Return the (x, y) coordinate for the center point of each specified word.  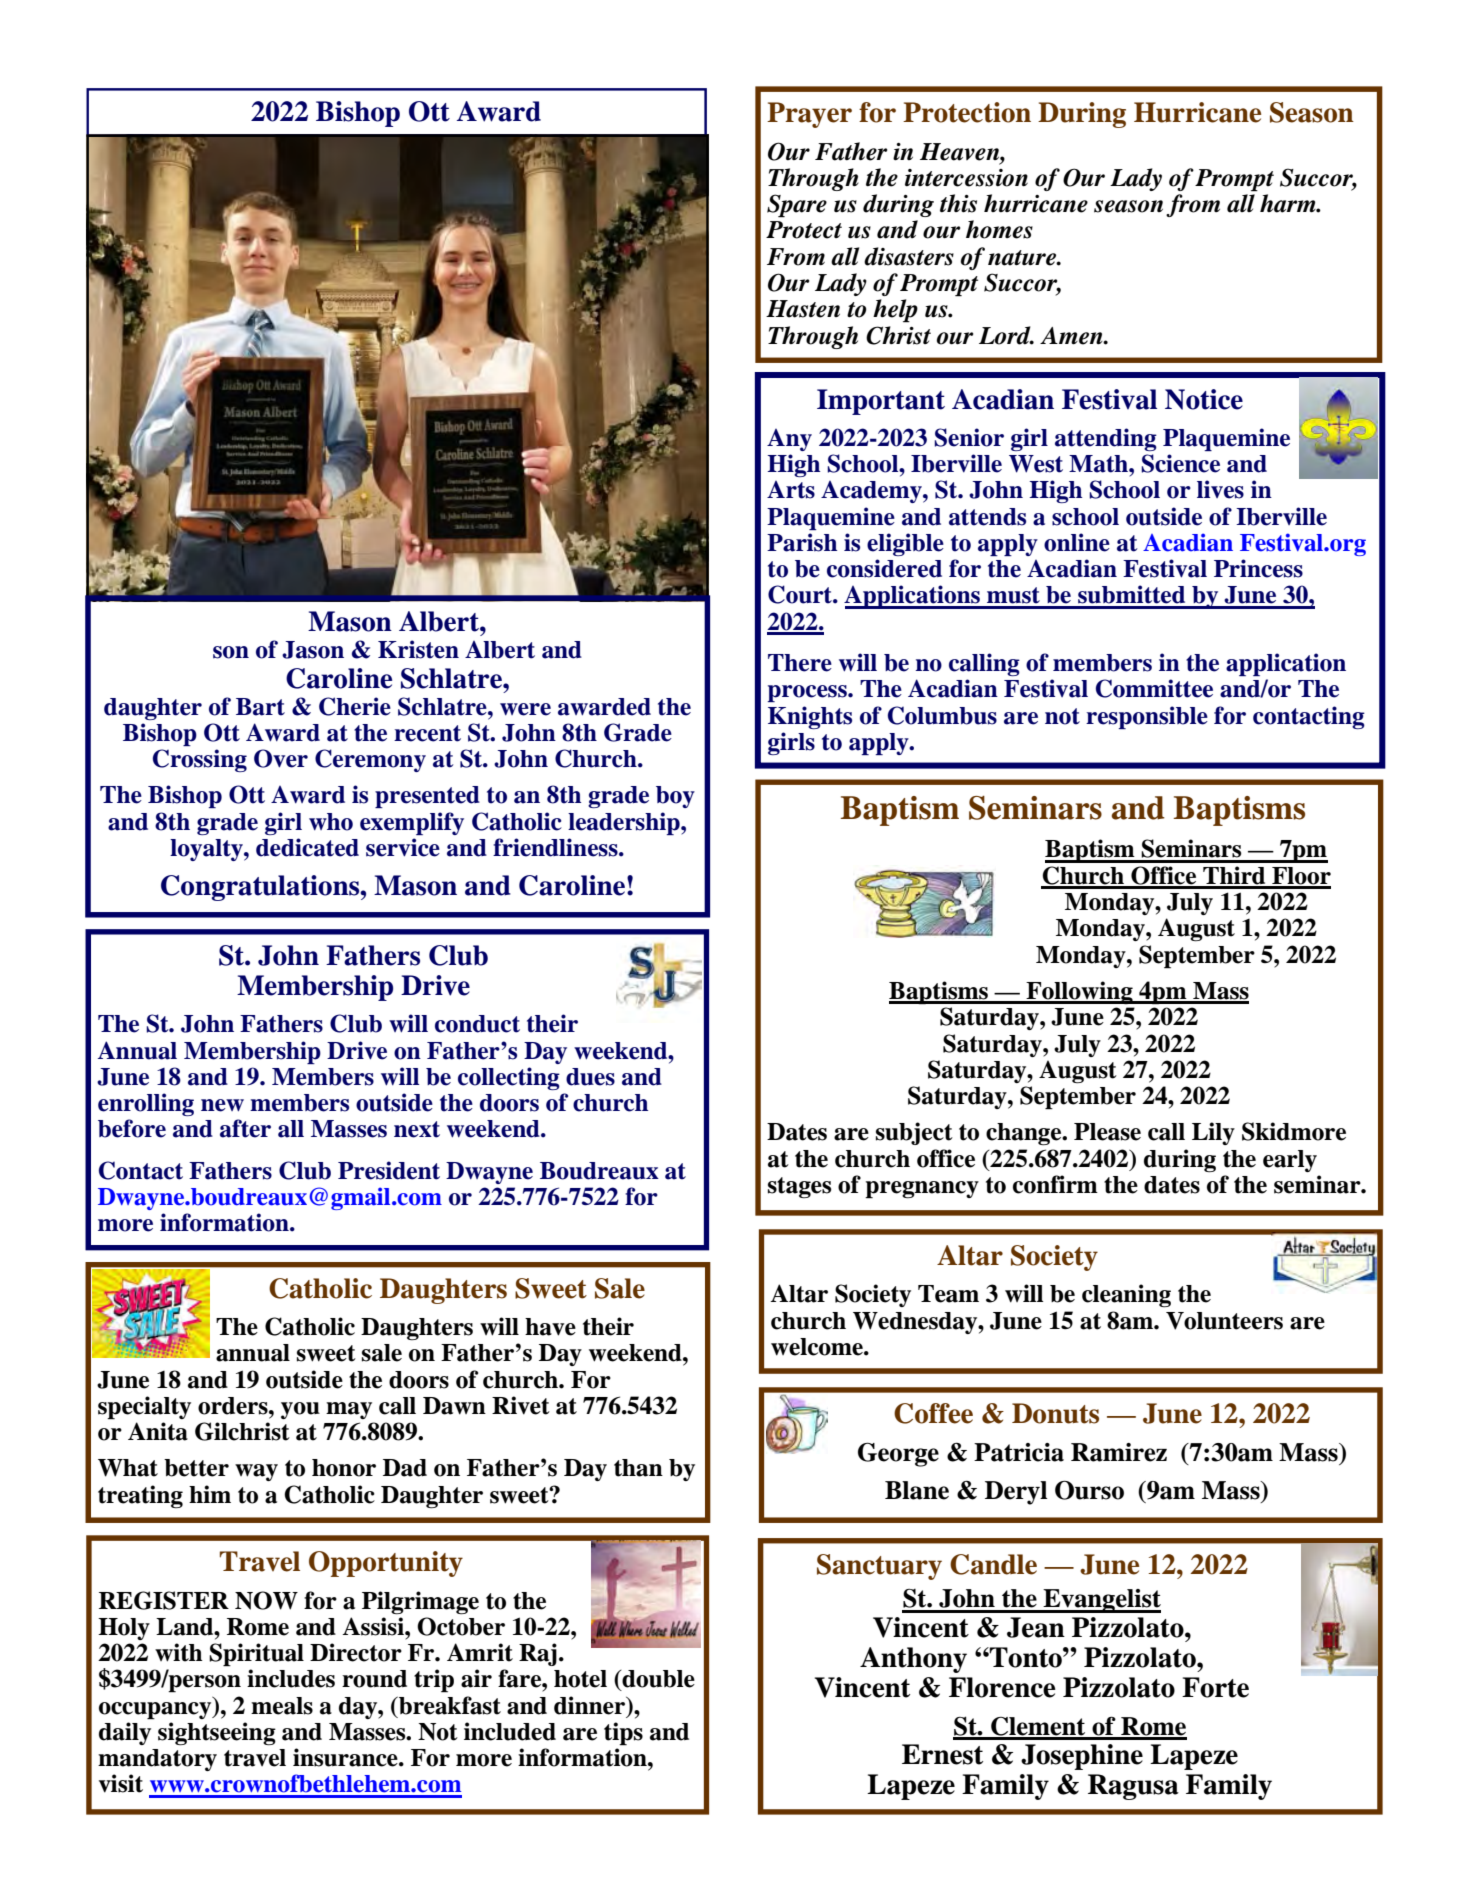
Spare (797, 206)
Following (1079, 992)
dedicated (307, 847)
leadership (625, 823)
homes (999, 229)
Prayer (809, 115)
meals (282, 1706)
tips (623, 1734)
